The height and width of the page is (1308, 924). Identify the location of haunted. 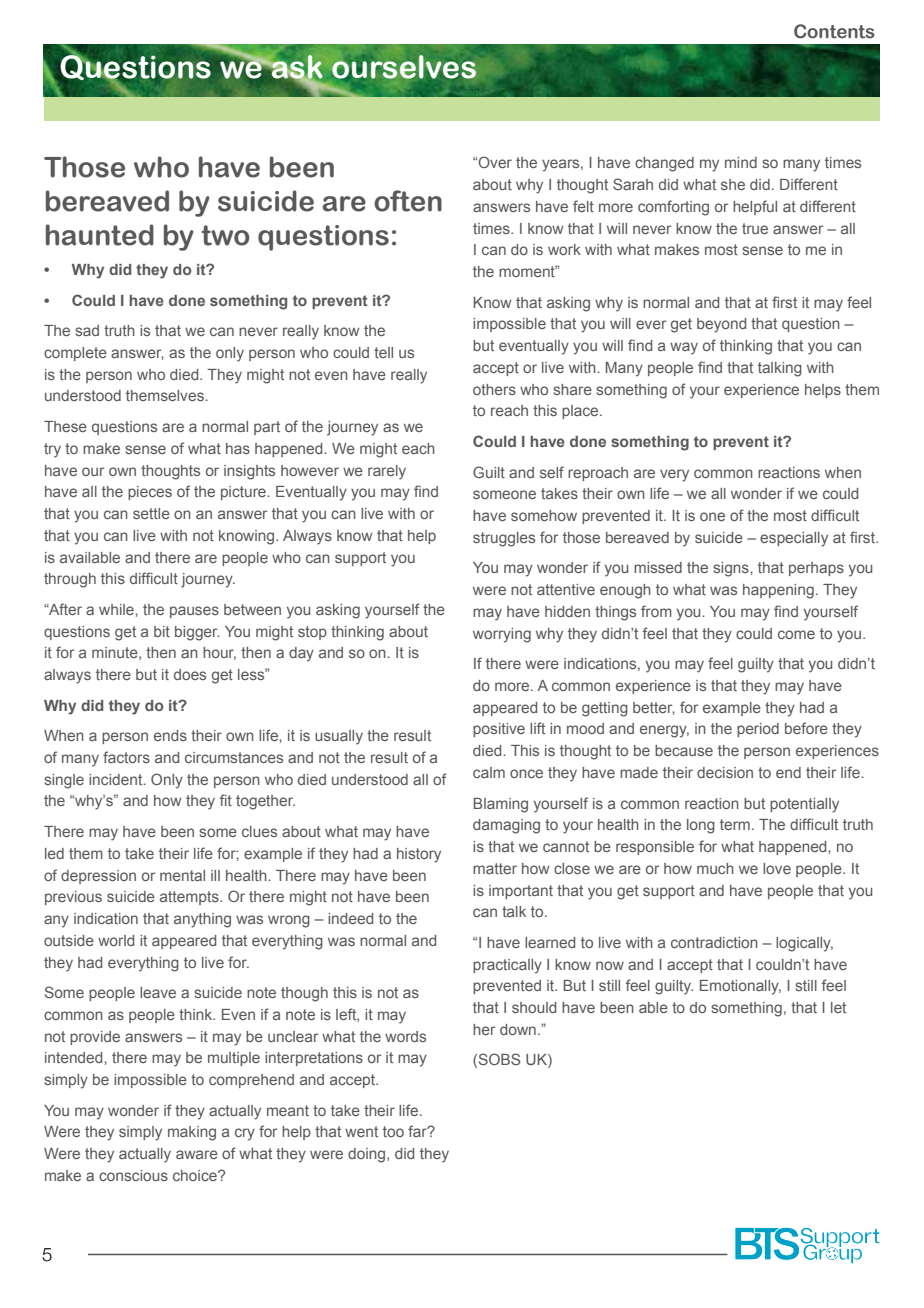
(100, 235).
